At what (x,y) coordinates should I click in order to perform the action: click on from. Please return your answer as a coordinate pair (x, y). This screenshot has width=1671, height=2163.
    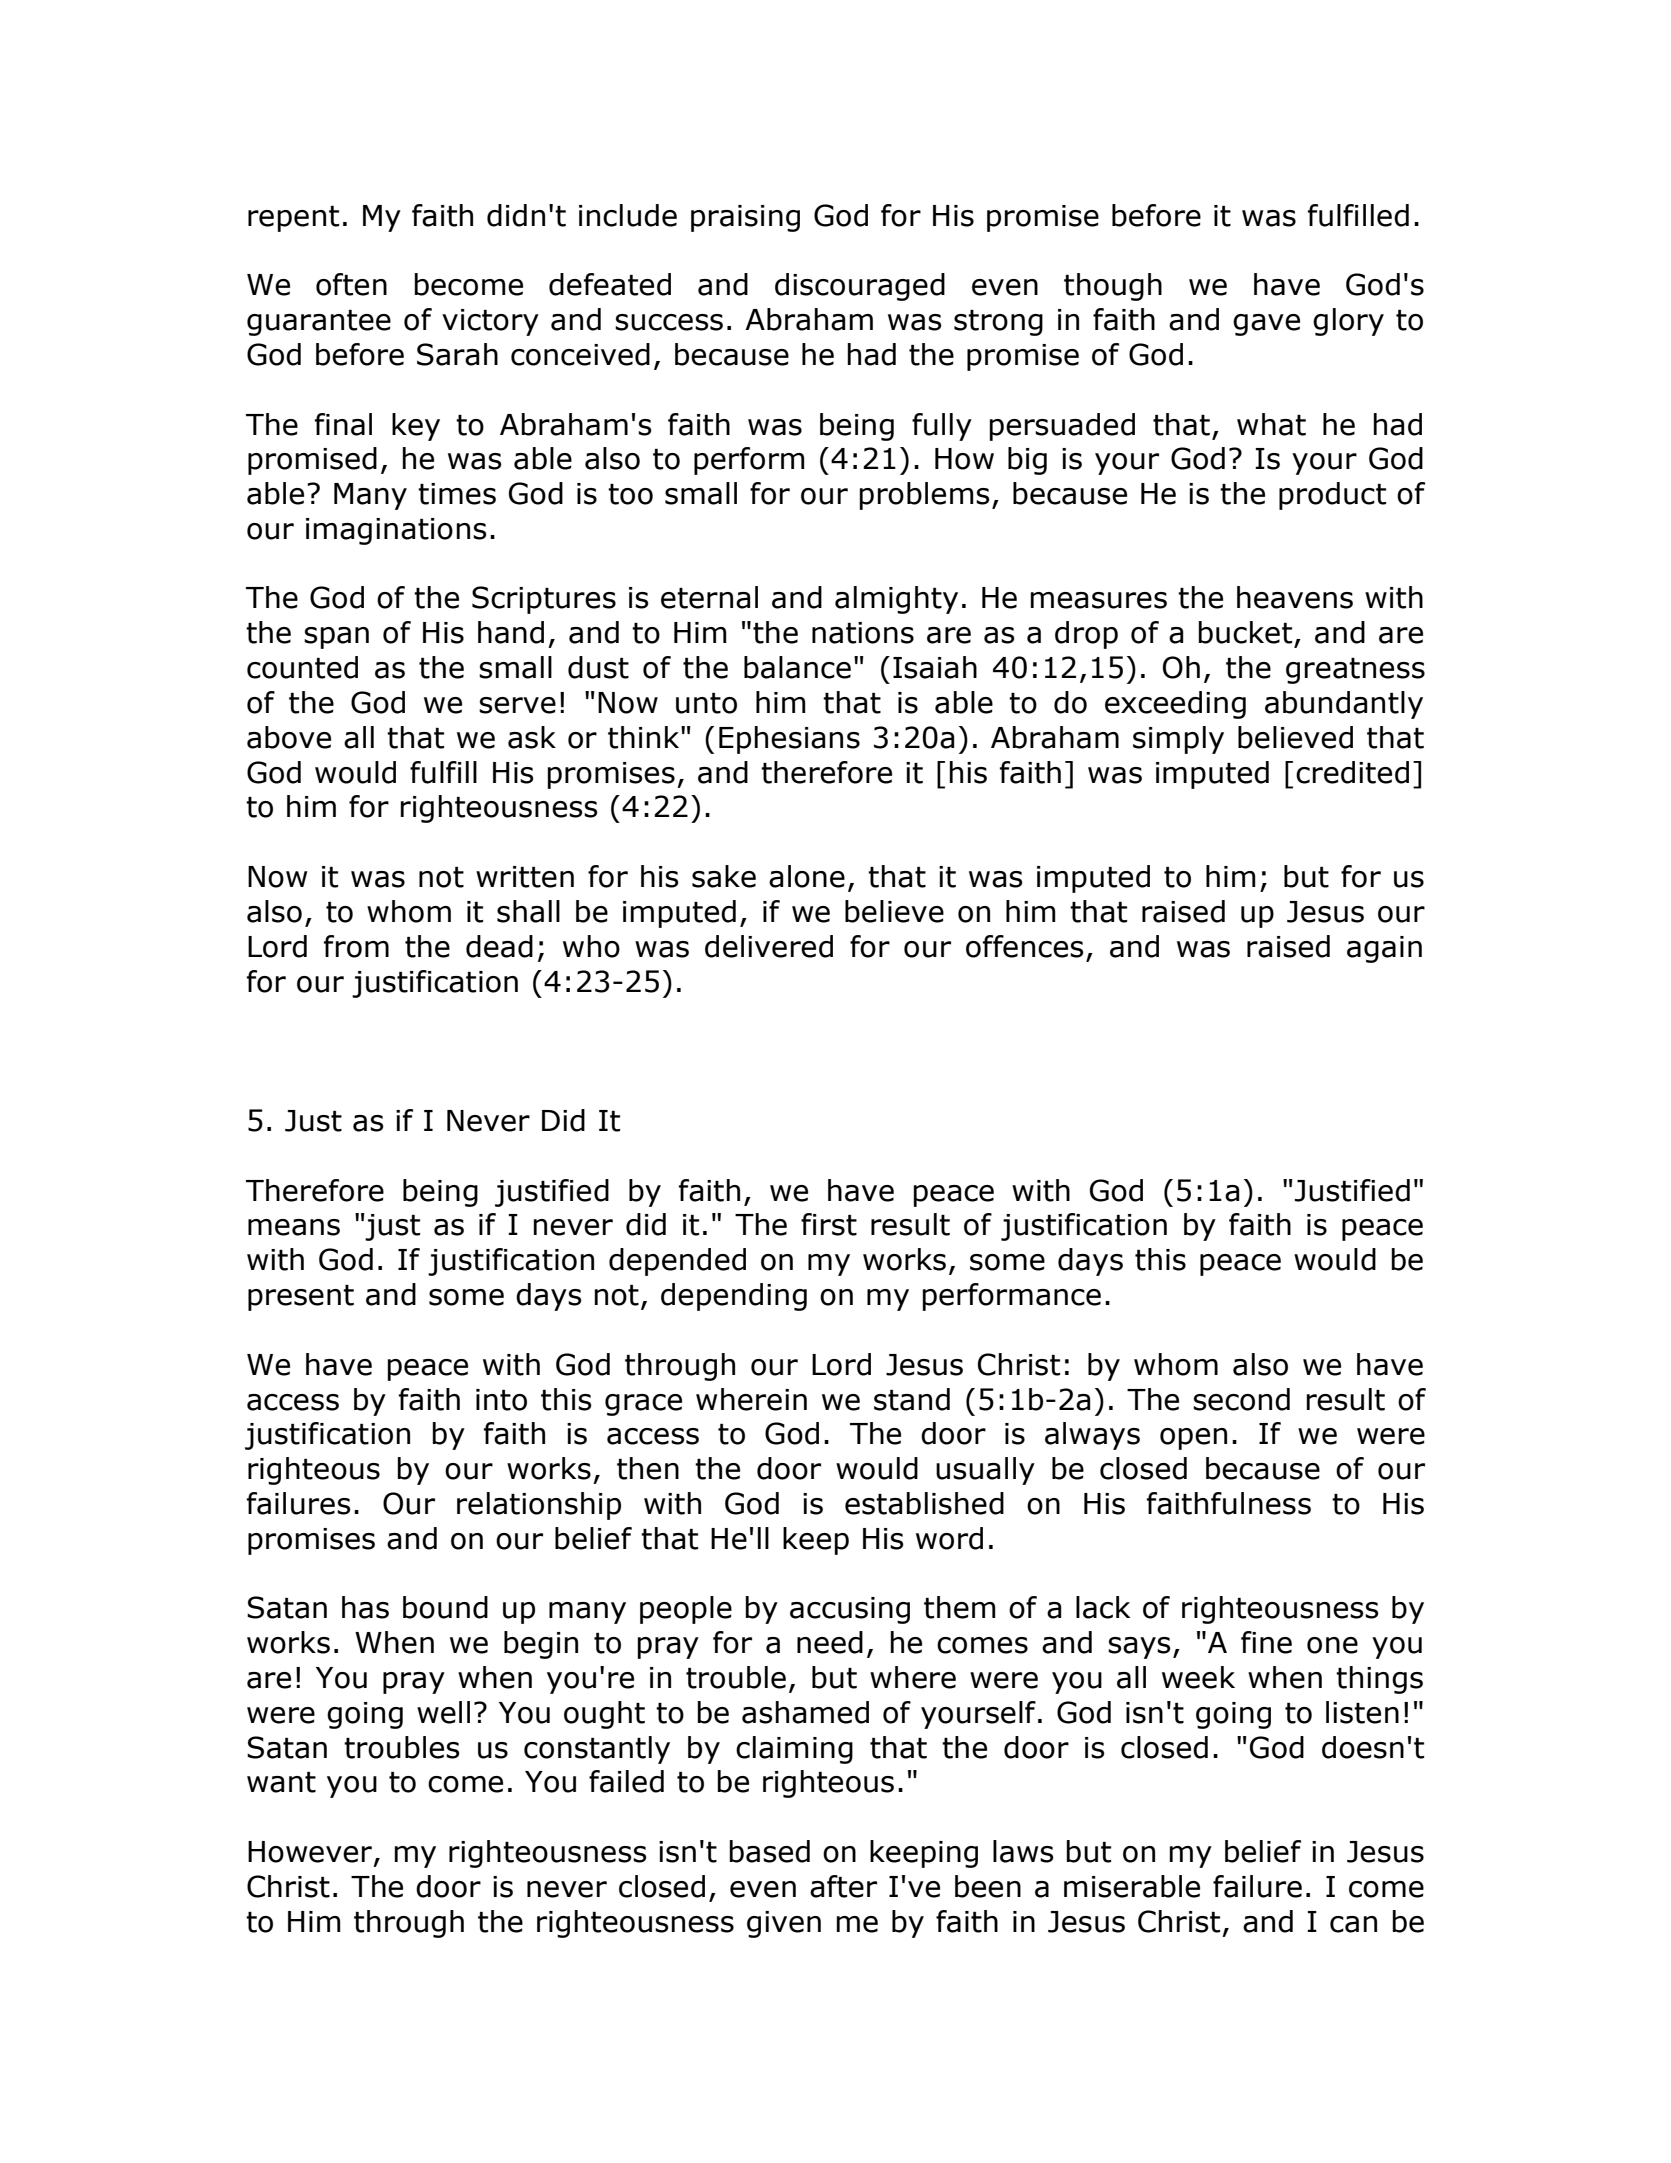
    Looking at the image, I should click on (356, 946).
